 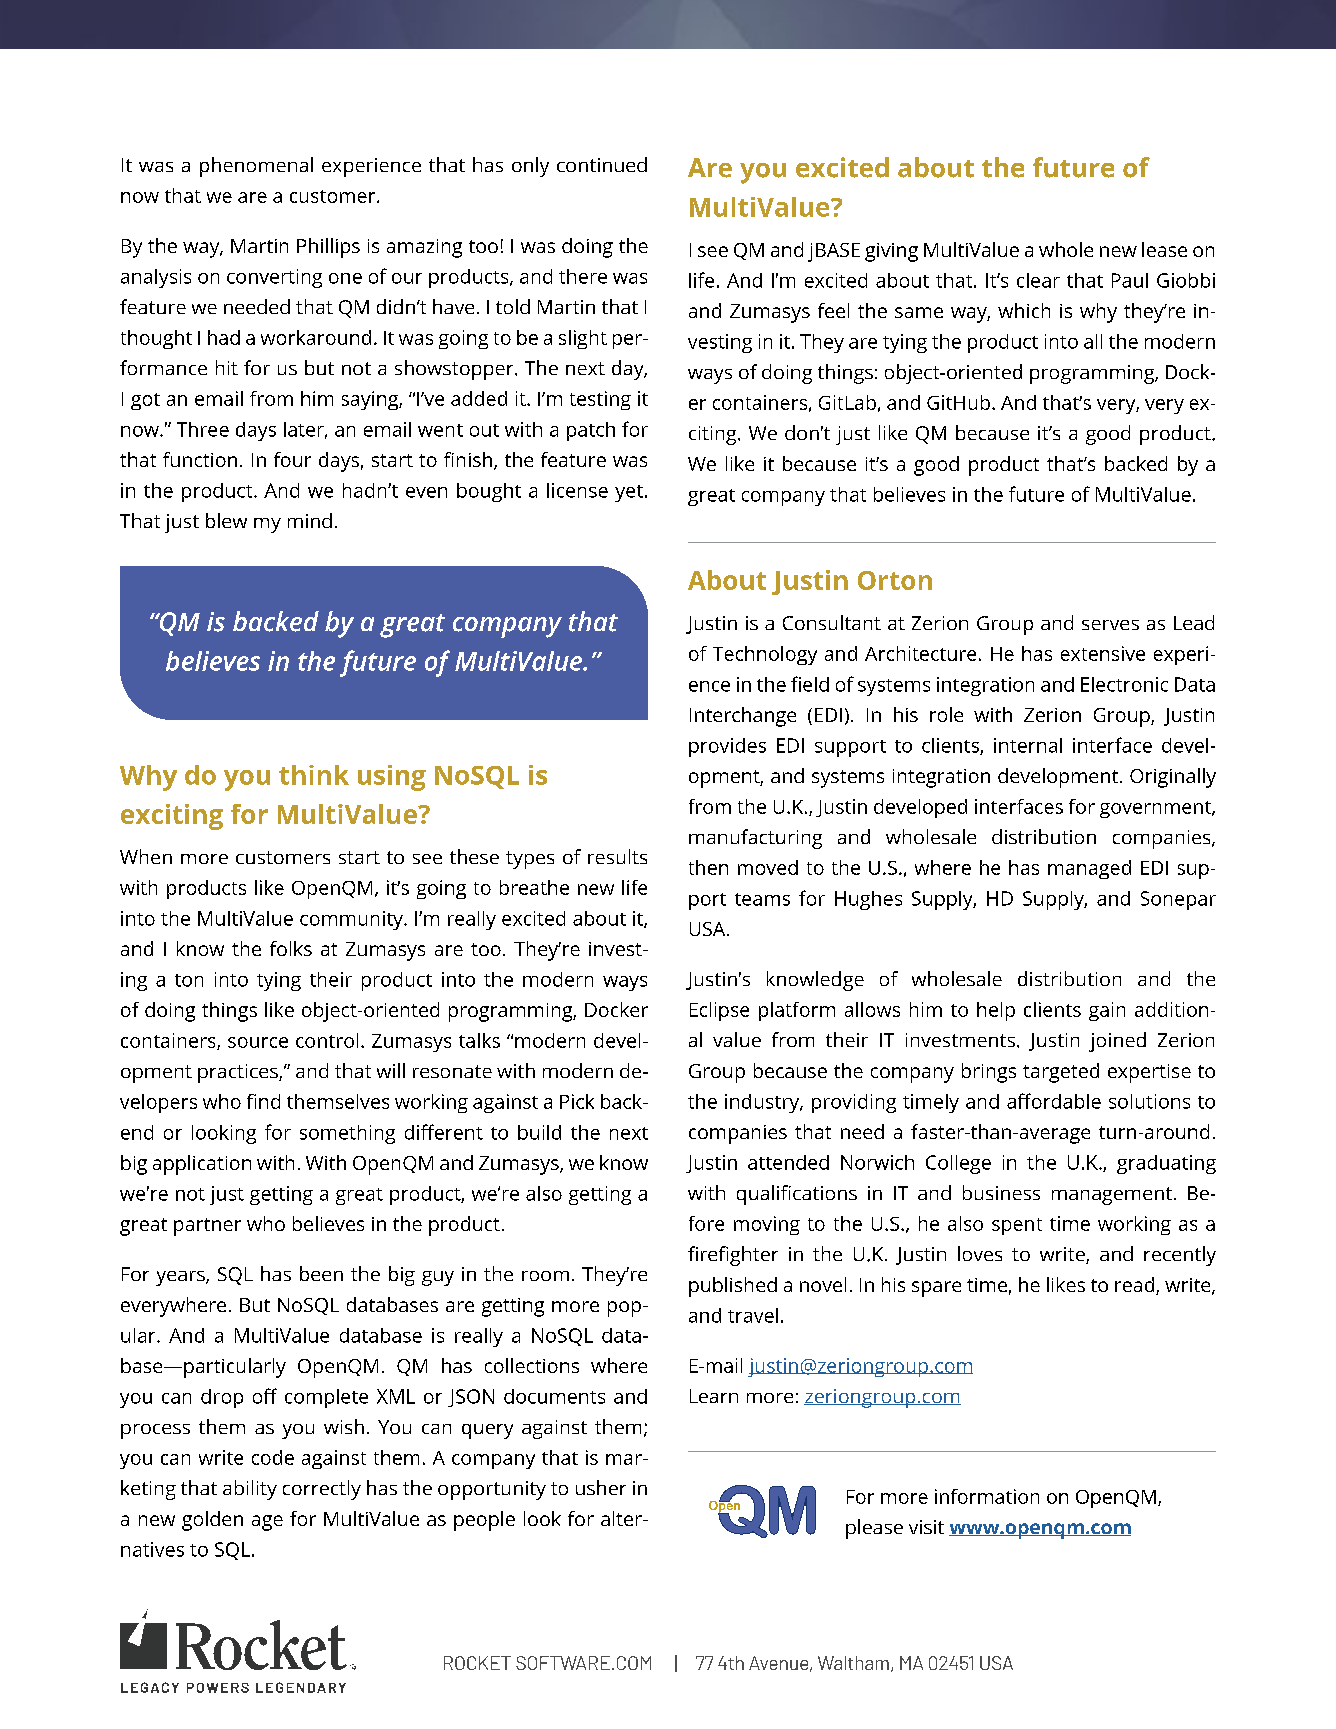 What do you see at coordinates (1054, 1101) in the document?
I see `affordable` at bounding box center [1054, 1101].
